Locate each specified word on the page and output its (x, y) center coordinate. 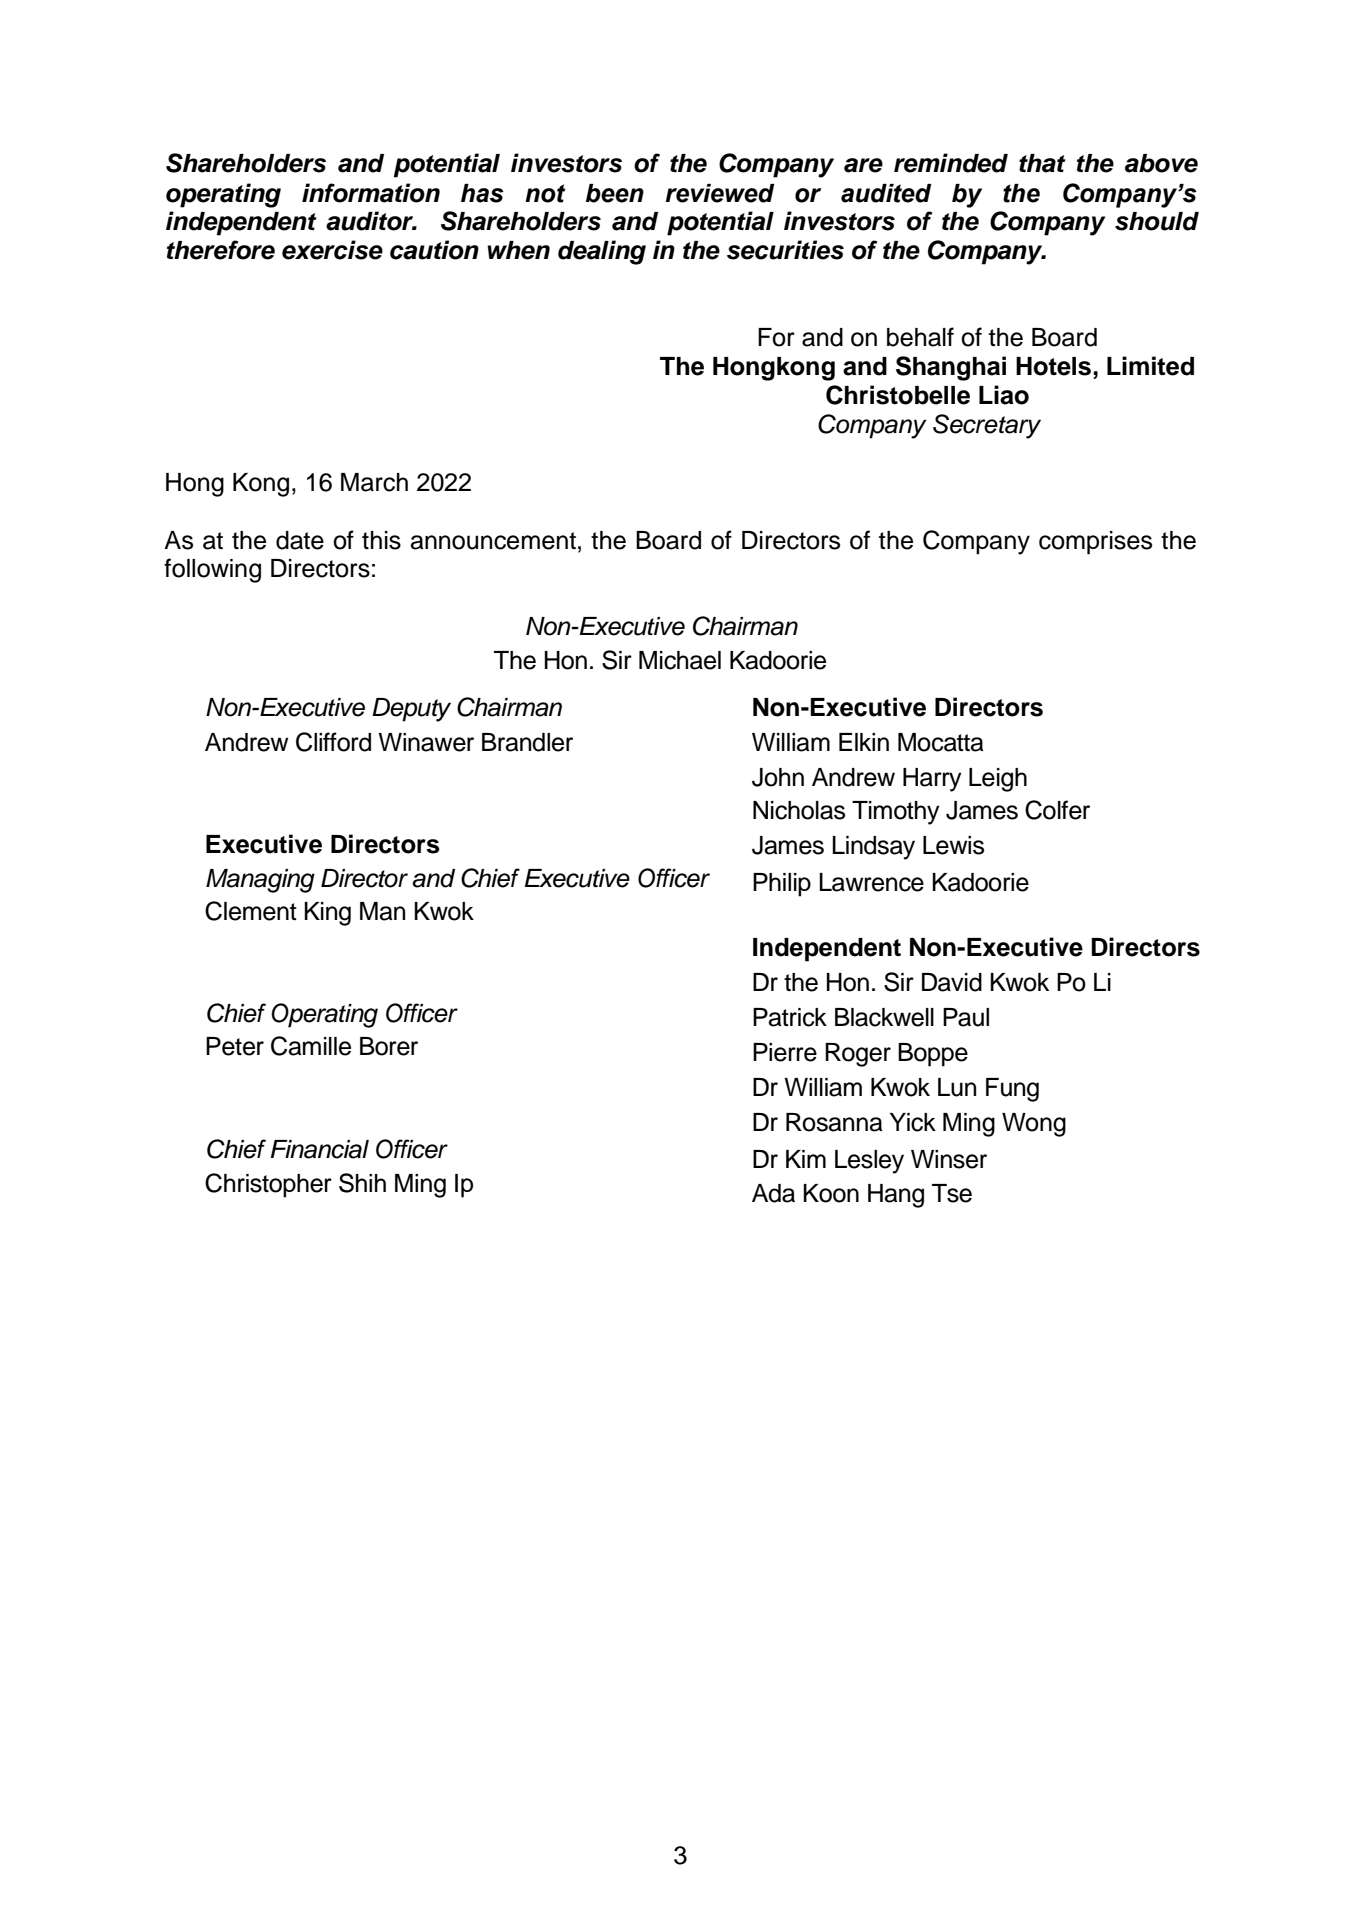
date (300, 540)
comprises (1095, 543)
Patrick (790, 1017)
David (952, 982)
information (371, 193)
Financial (320, 1149)
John (778, 777)
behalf (920, 337)
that (1042, 163)
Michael (680, 660)
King (327, 914)
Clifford (333, 742)
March (374, 482)
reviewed (720, 193)
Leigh (998, 780)
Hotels (1055, 366)
